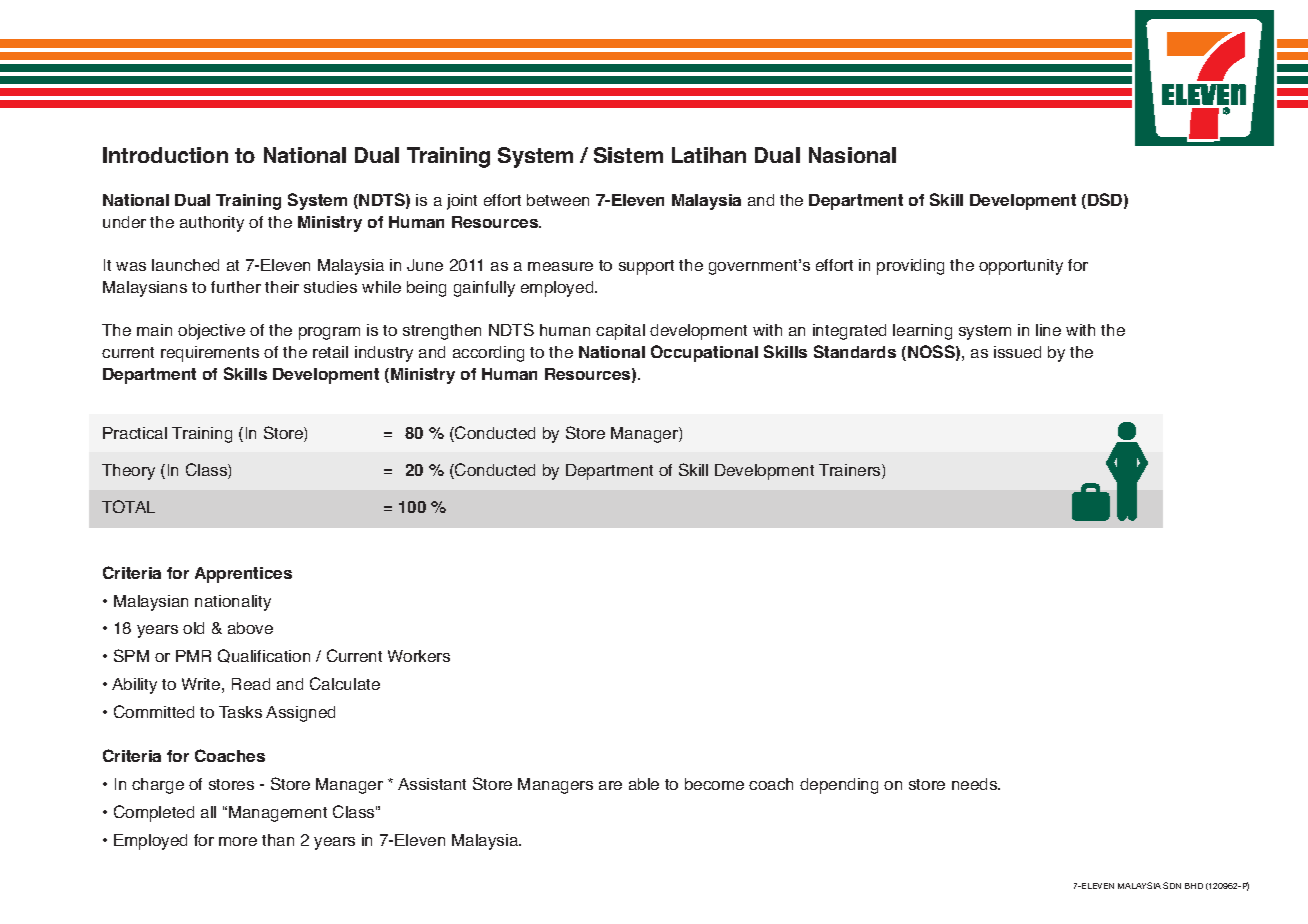 Image resolution: width=1308 pixels, height=924 pixels. I want to click on Nasional, so click(852, 155).
